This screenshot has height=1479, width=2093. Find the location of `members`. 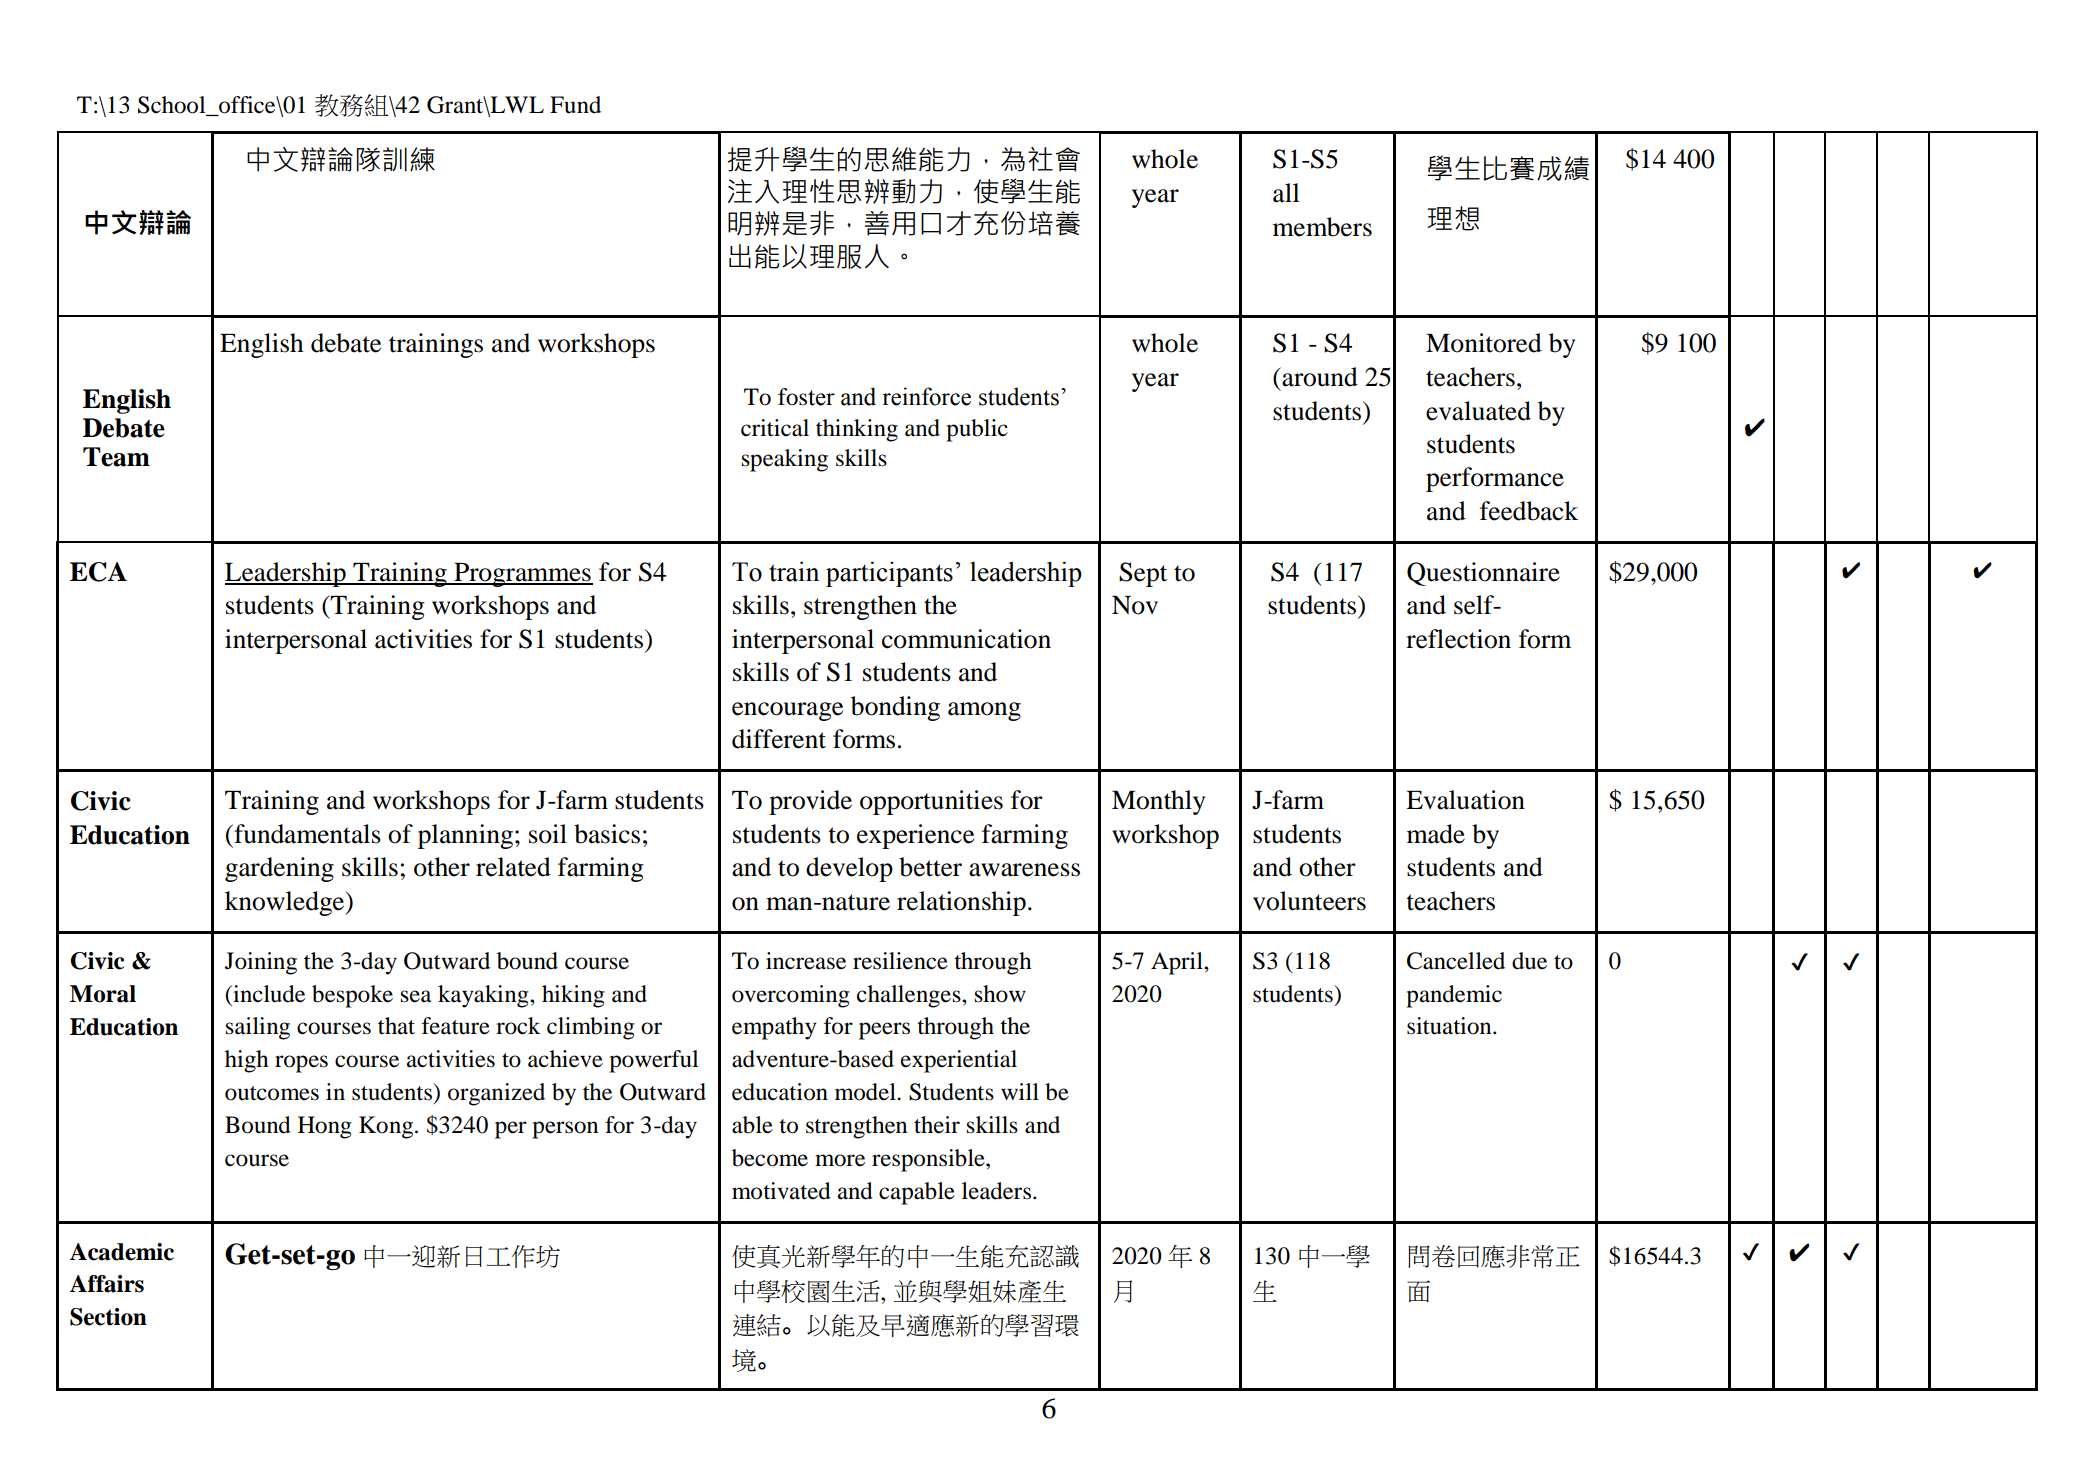

members is located at coordinates (1322, 227).
